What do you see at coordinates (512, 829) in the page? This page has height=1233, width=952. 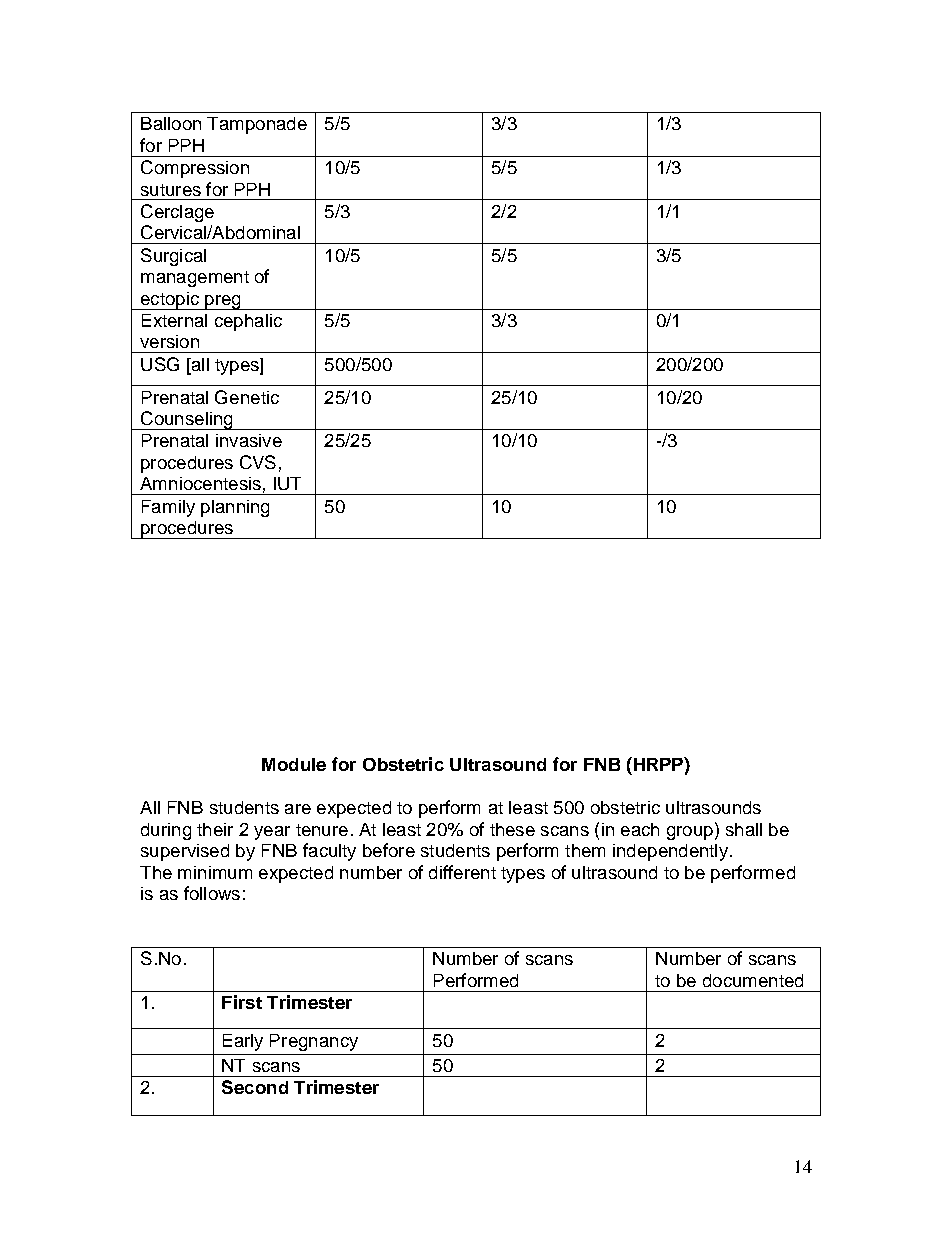 I see `these` at bounding box center [512, 829].
